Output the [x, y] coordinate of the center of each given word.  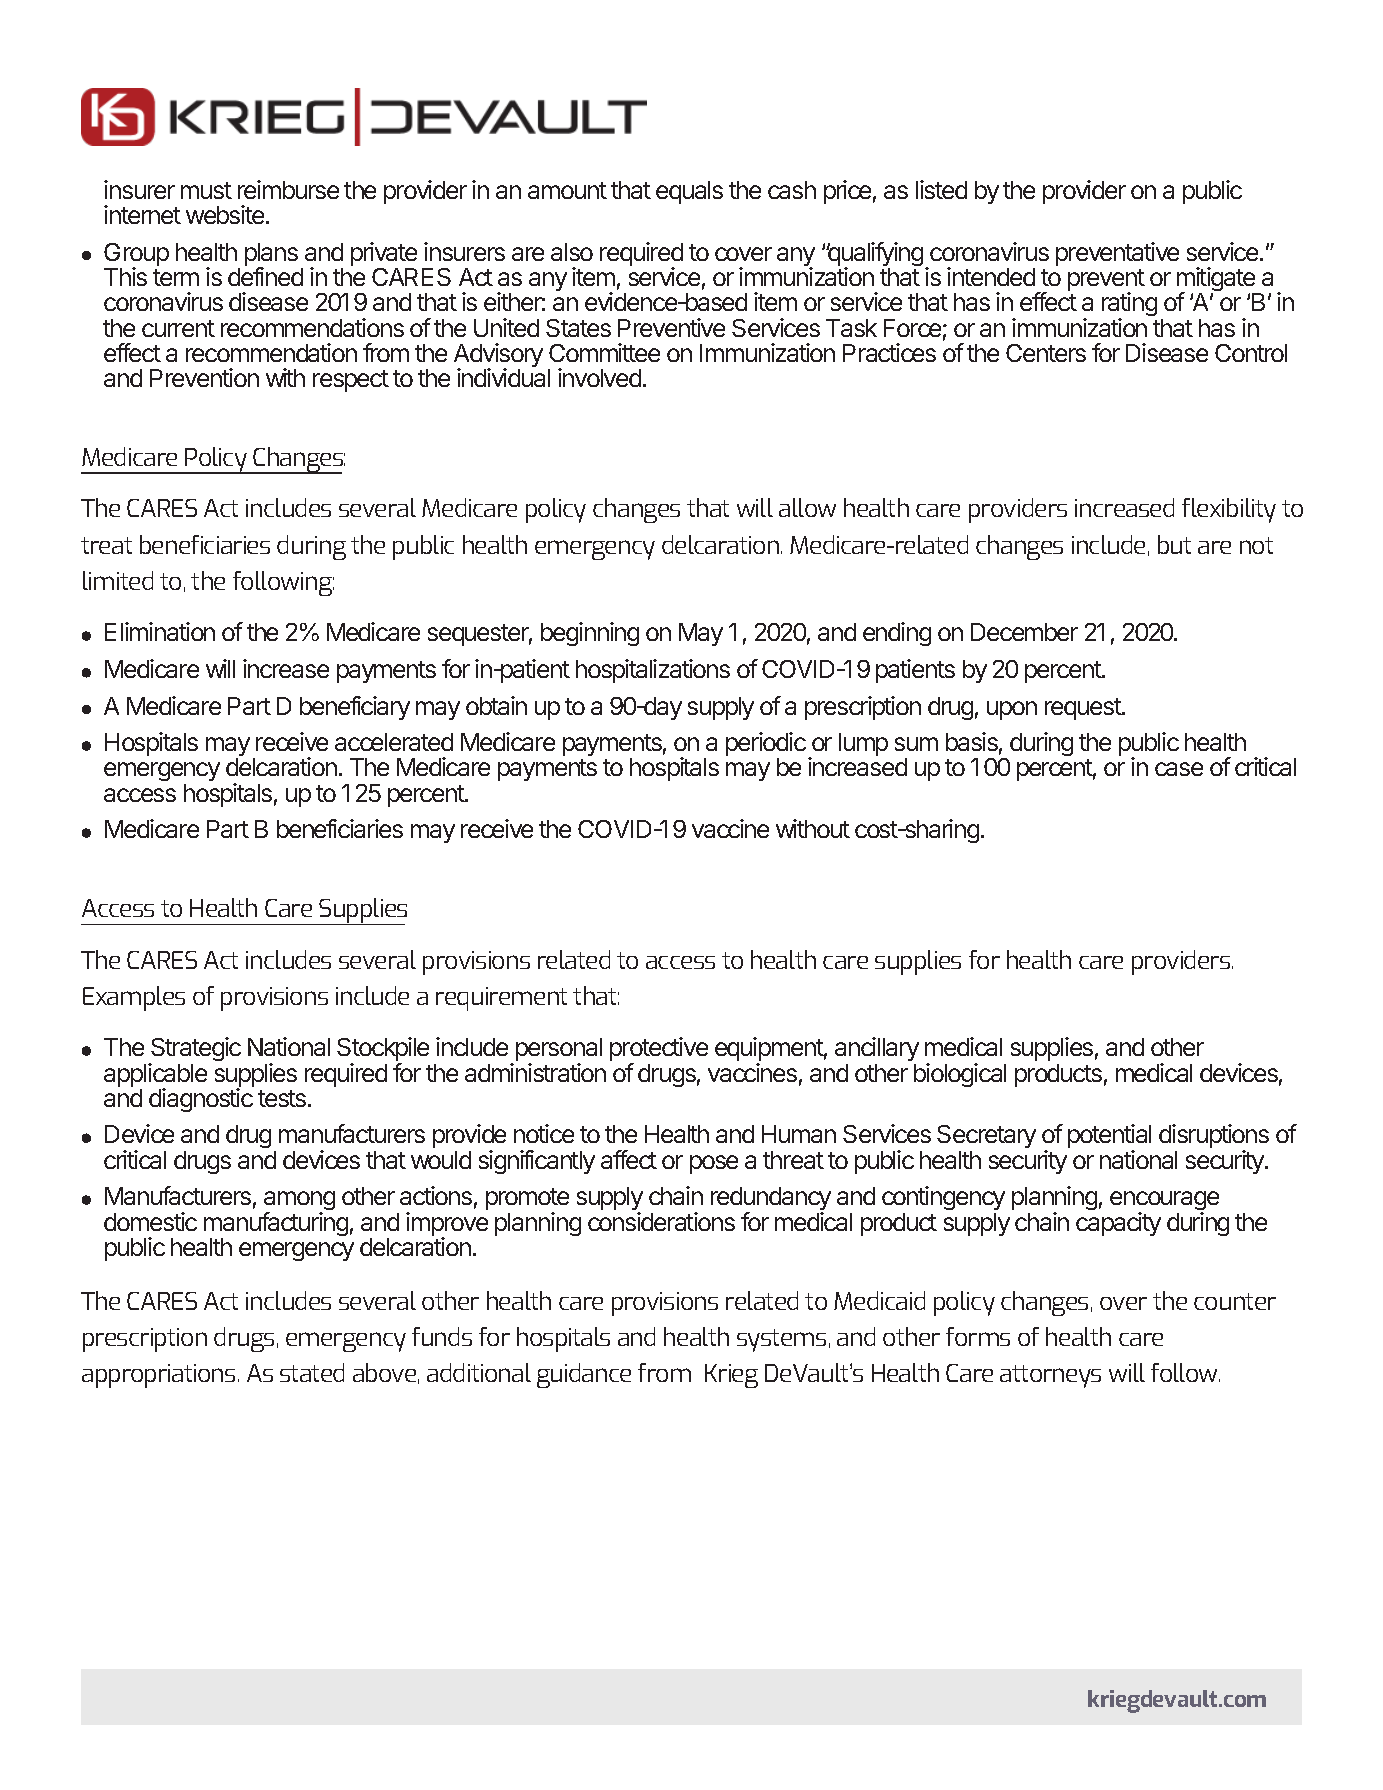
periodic [766, 745]
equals [689, 192]
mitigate [1217, 280]
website [225, 214]
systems [781, 1340]
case [1179, 769]
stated [312, 1372]
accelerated [394, 742]
